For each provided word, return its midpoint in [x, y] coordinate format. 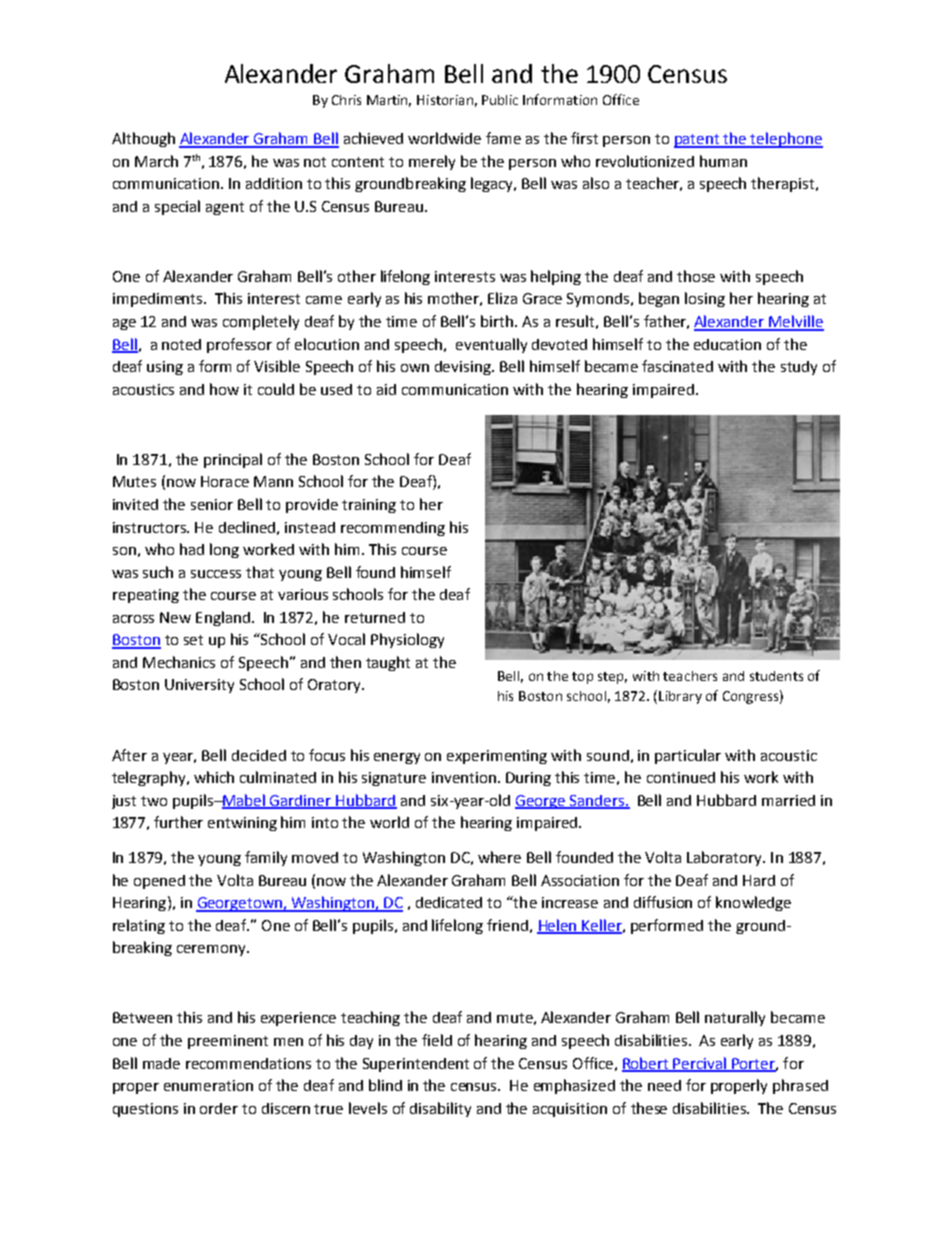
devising [464, 368]
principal [233, 460]
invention [464, 777]
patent [698, 141]
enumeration [208, 1085]
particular [688, 756]
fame [503, 138]
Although [143, 139]
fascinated [677, 366]
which [214, 777]
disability [440, 1109]
